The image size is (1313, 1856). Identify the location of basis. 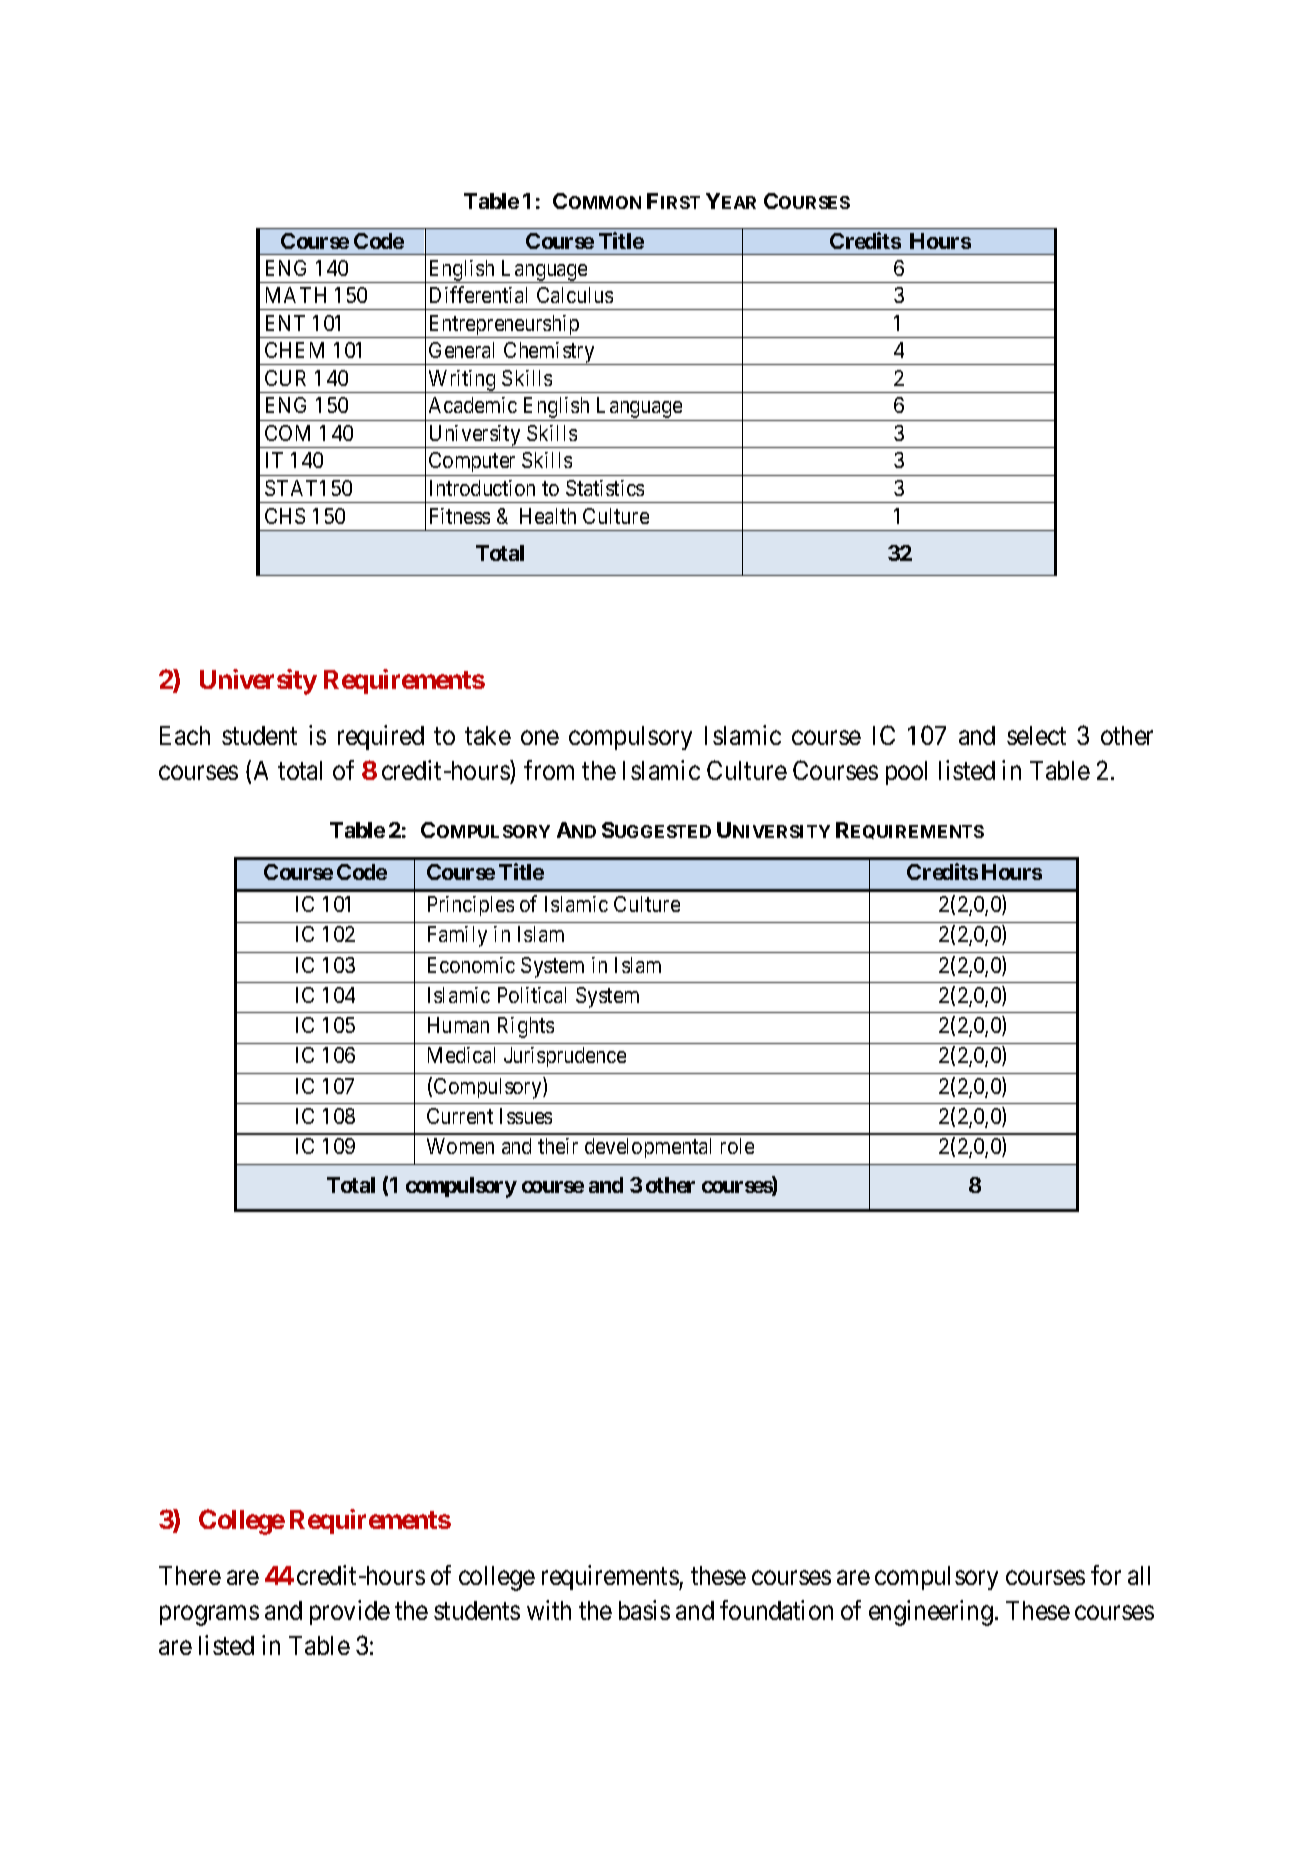
(644, 1610).
